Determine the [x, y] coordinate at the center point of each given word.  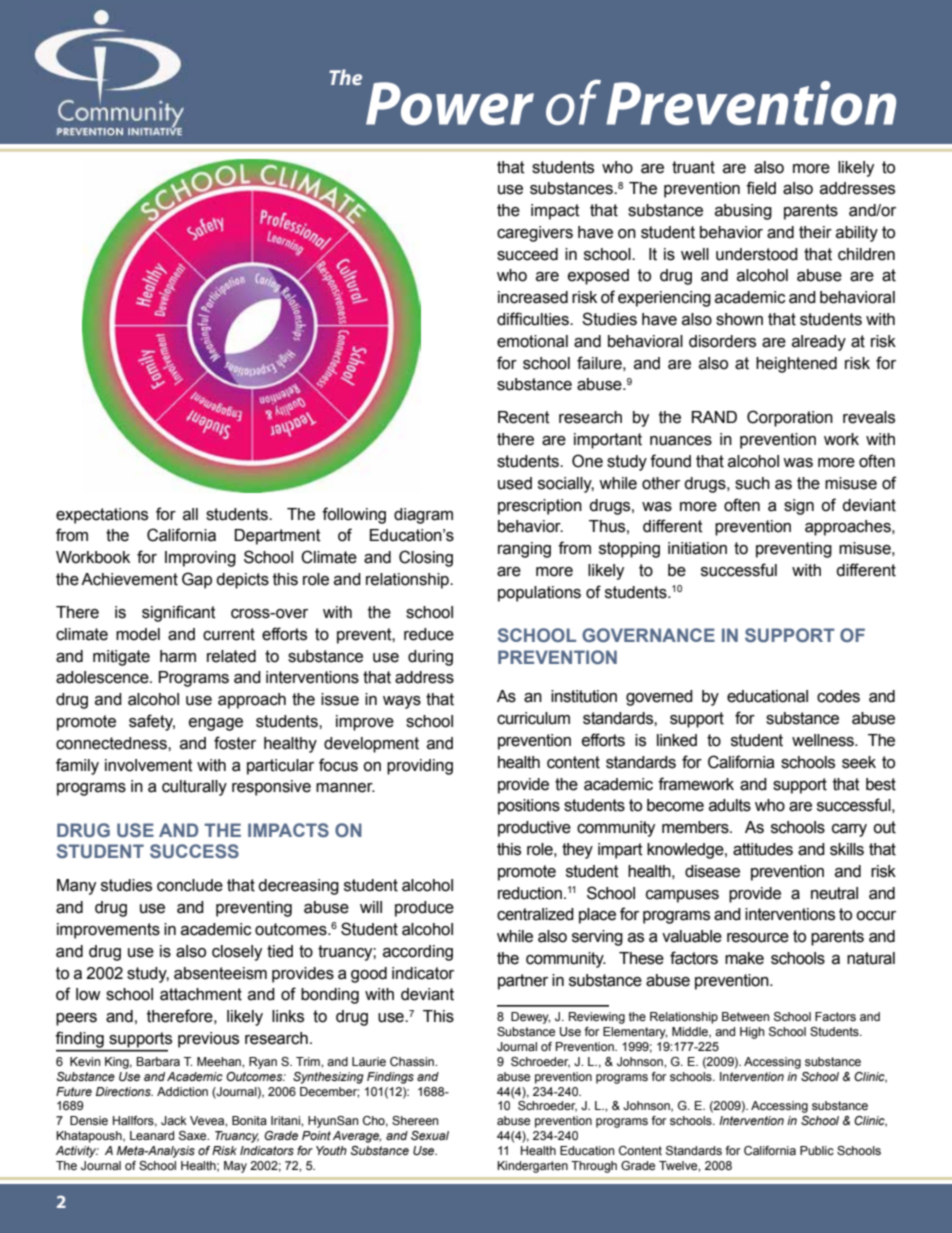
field [761, 188]
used [515, 483]
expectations [102, 516]
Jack [174, 1120]
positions [529, 807]
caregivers [535, 234]
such [752, 483]
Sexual [430, 1135]
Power [450, 103]
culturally [194, 788]
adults [730, 805]
